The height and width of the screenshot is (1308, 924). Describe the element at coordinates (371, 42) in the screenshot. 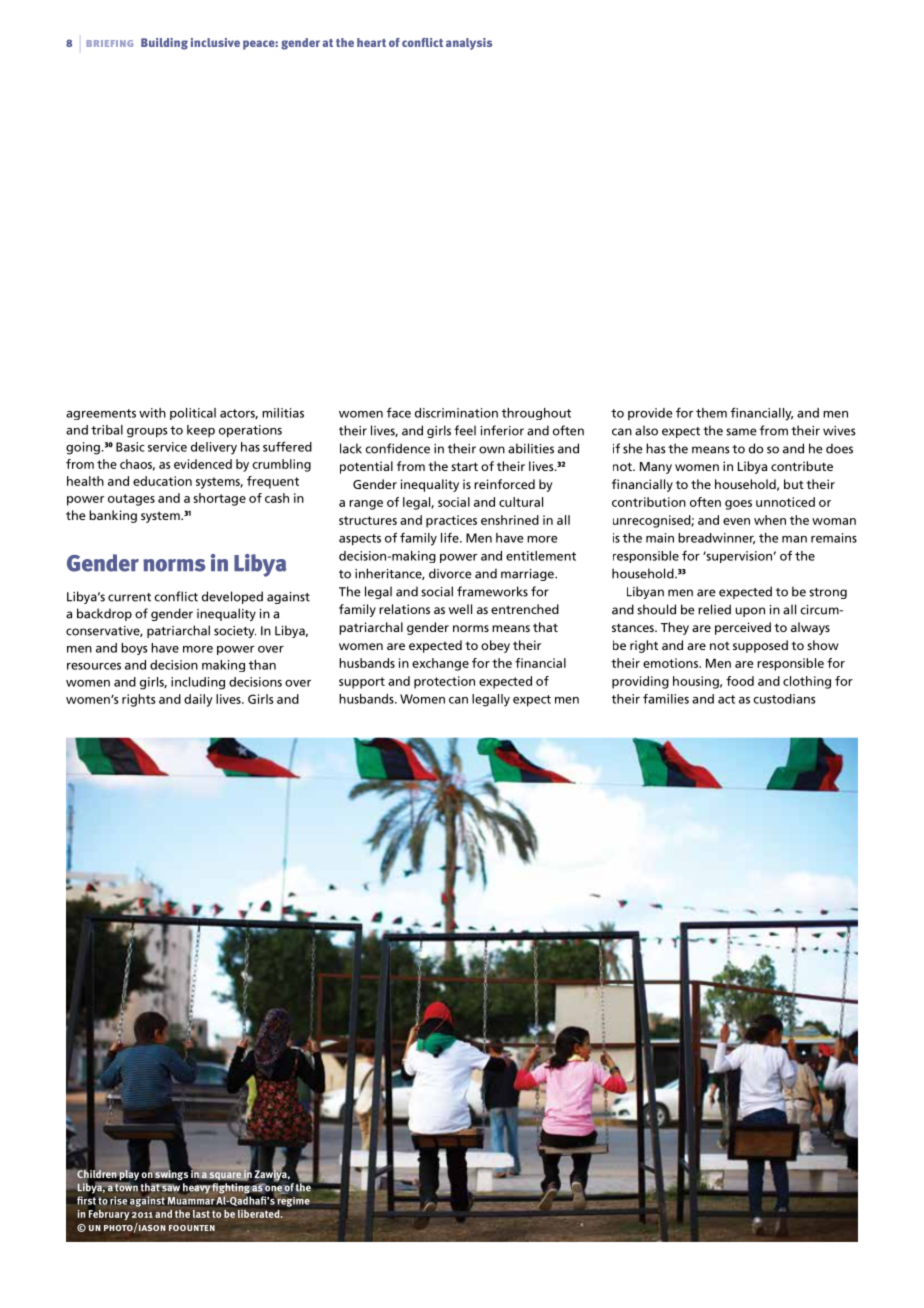

I see `heart` at that location.
